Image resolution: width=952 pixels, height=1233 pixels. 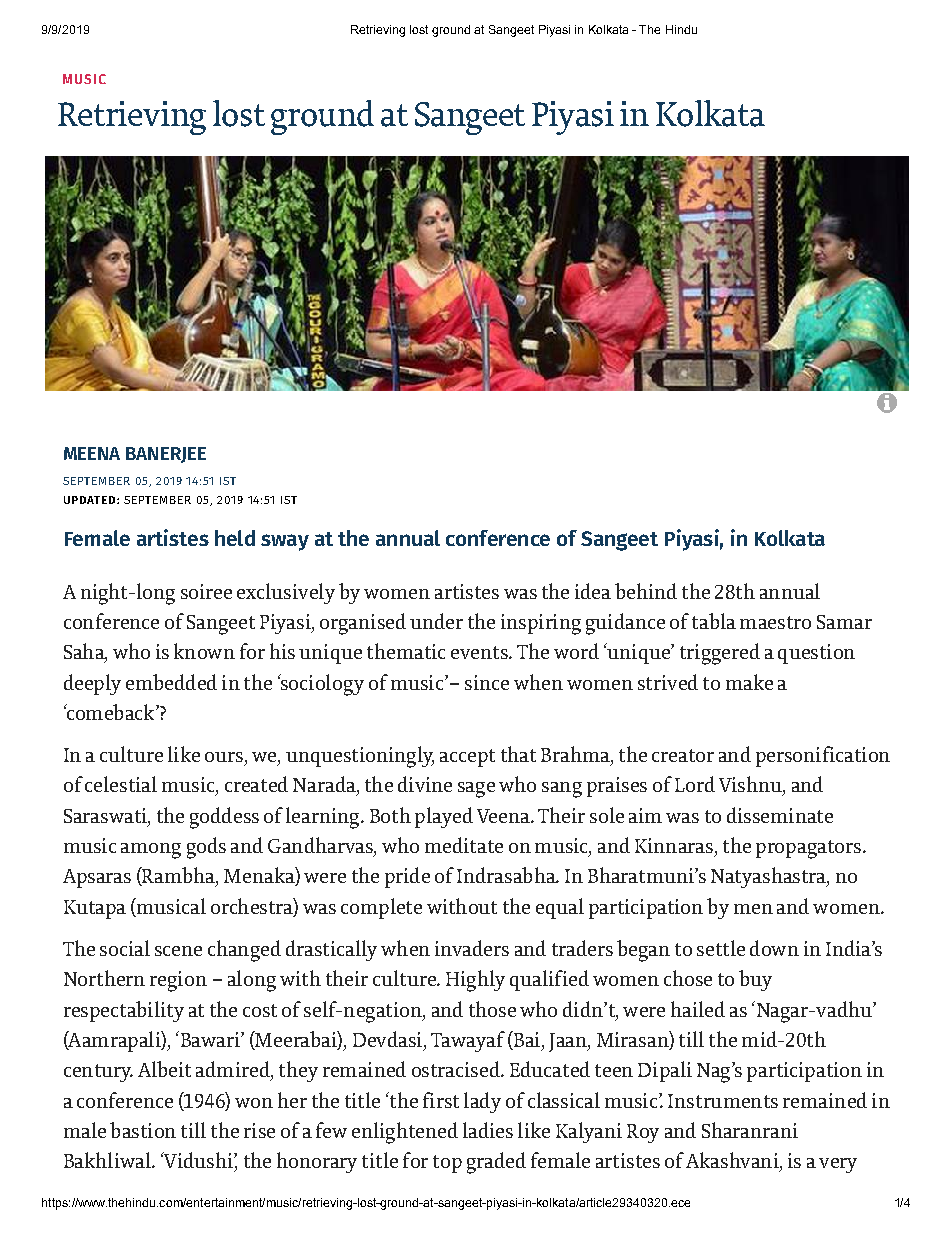 What do you see at coordinates (143, 1130) in the screenshot?
I see `bastion` at bounding box center [143, 1130].
